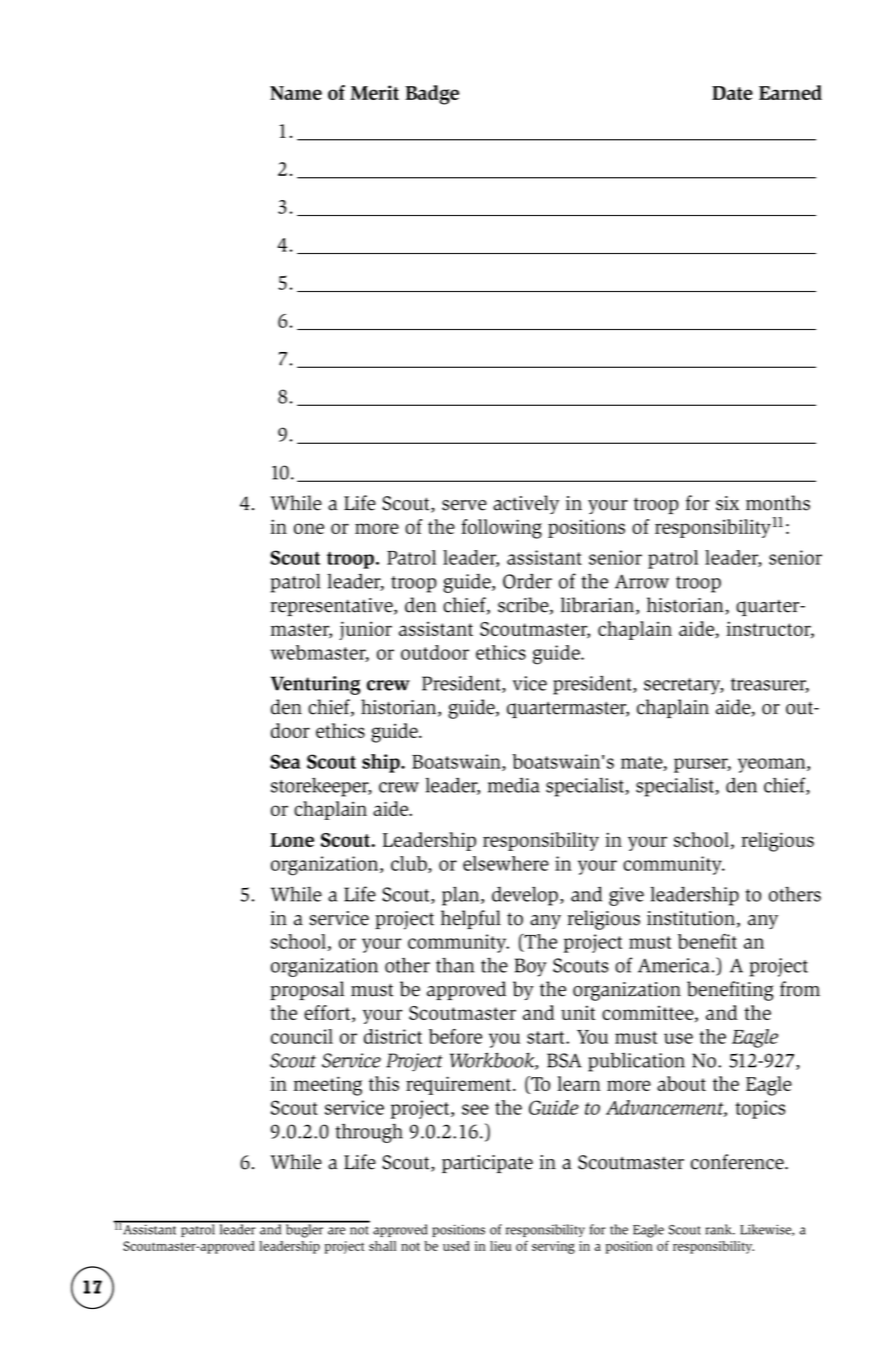 The width and height of the screenshot is (896, 1366). I want to click on six, so click(727, 503).
